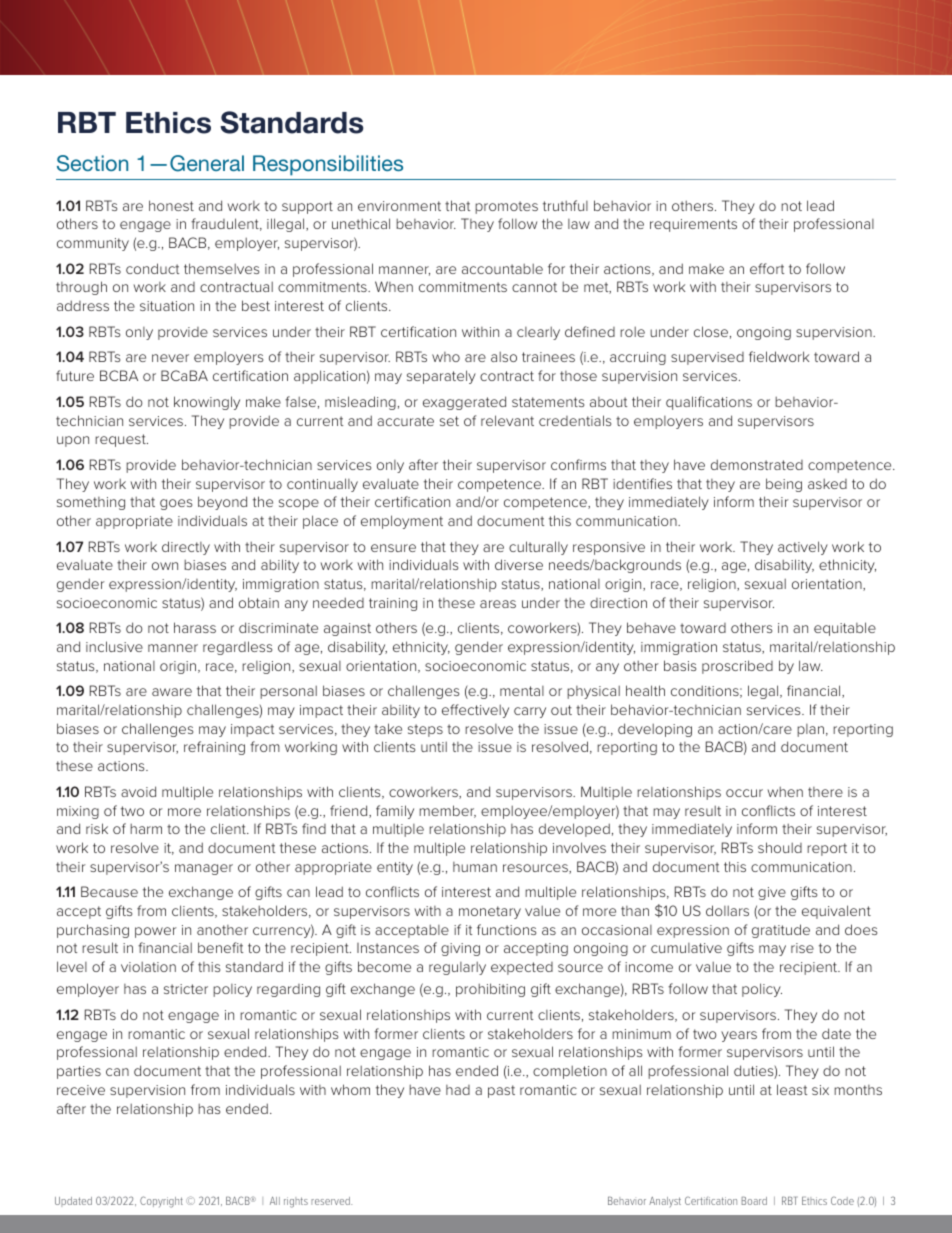 This screenshot has height=1233, width=952. Describe the element at coordinates (171, 205) in the screenshot. I see `honest` at that location.
